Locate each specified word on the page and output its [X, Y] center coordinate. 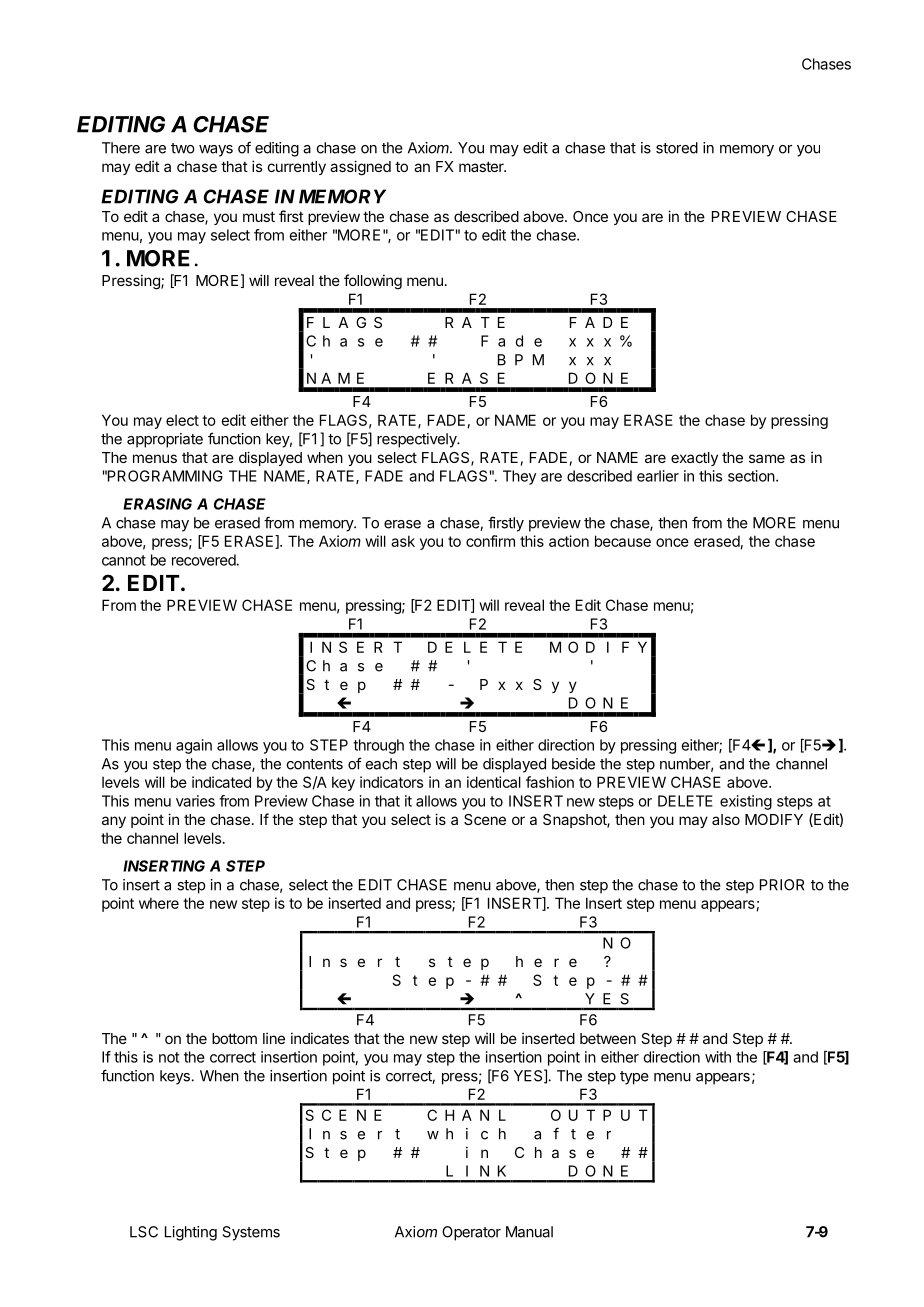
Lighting [191, 1233]
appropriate [165, 440]
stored [677, 148]
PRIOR [782, 885]
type [634, 1078]
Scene [485, 819]
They [519, 477]
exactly [694, 459]
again [194, 746]
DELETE [685, 801]
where [159, 903]
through [378, 746]
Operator [471, 1233]
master [482, 166]
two [183, 148]
